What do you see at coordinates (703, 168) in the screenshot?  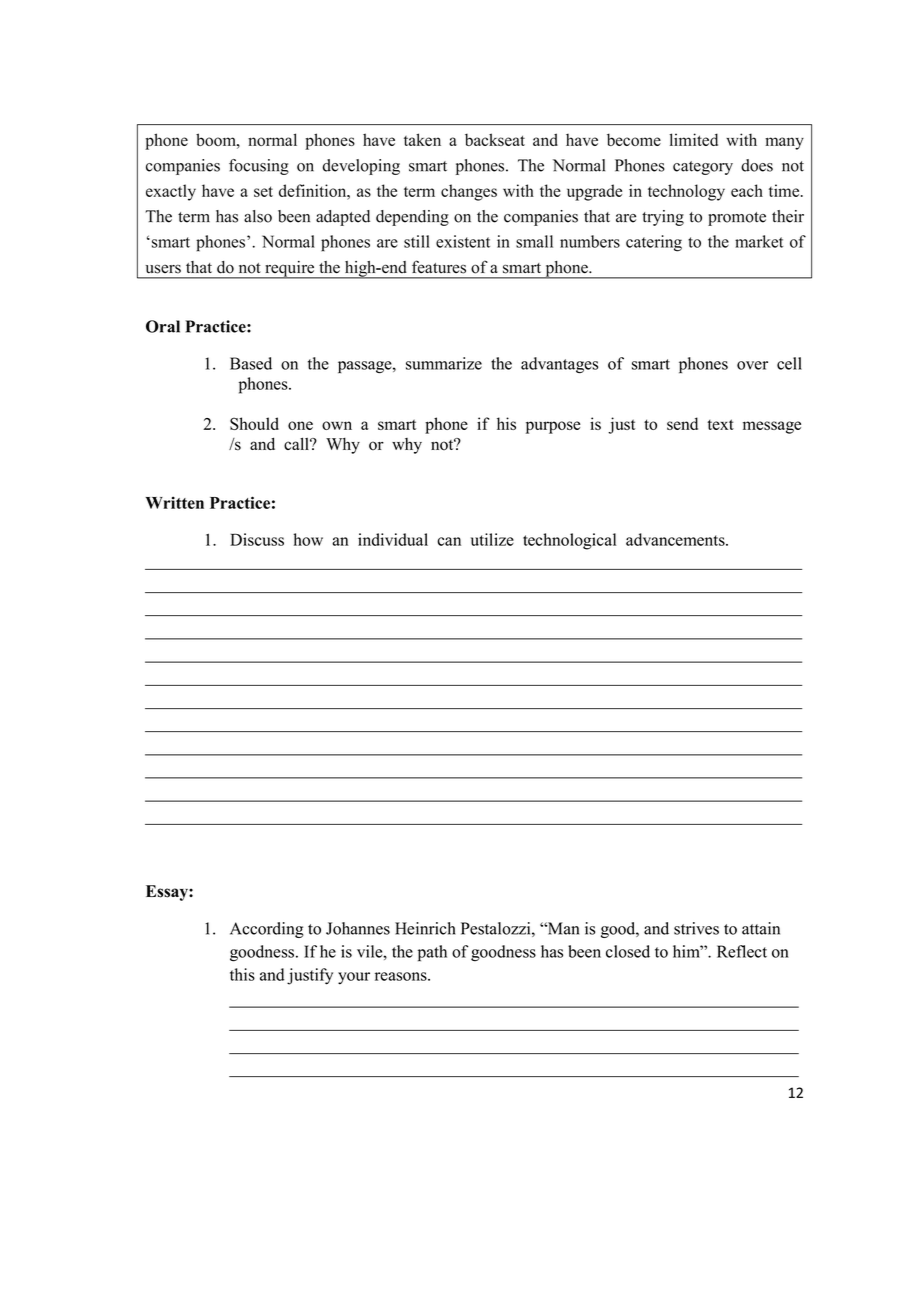 I see `category` at bounding box center [703, 168].
